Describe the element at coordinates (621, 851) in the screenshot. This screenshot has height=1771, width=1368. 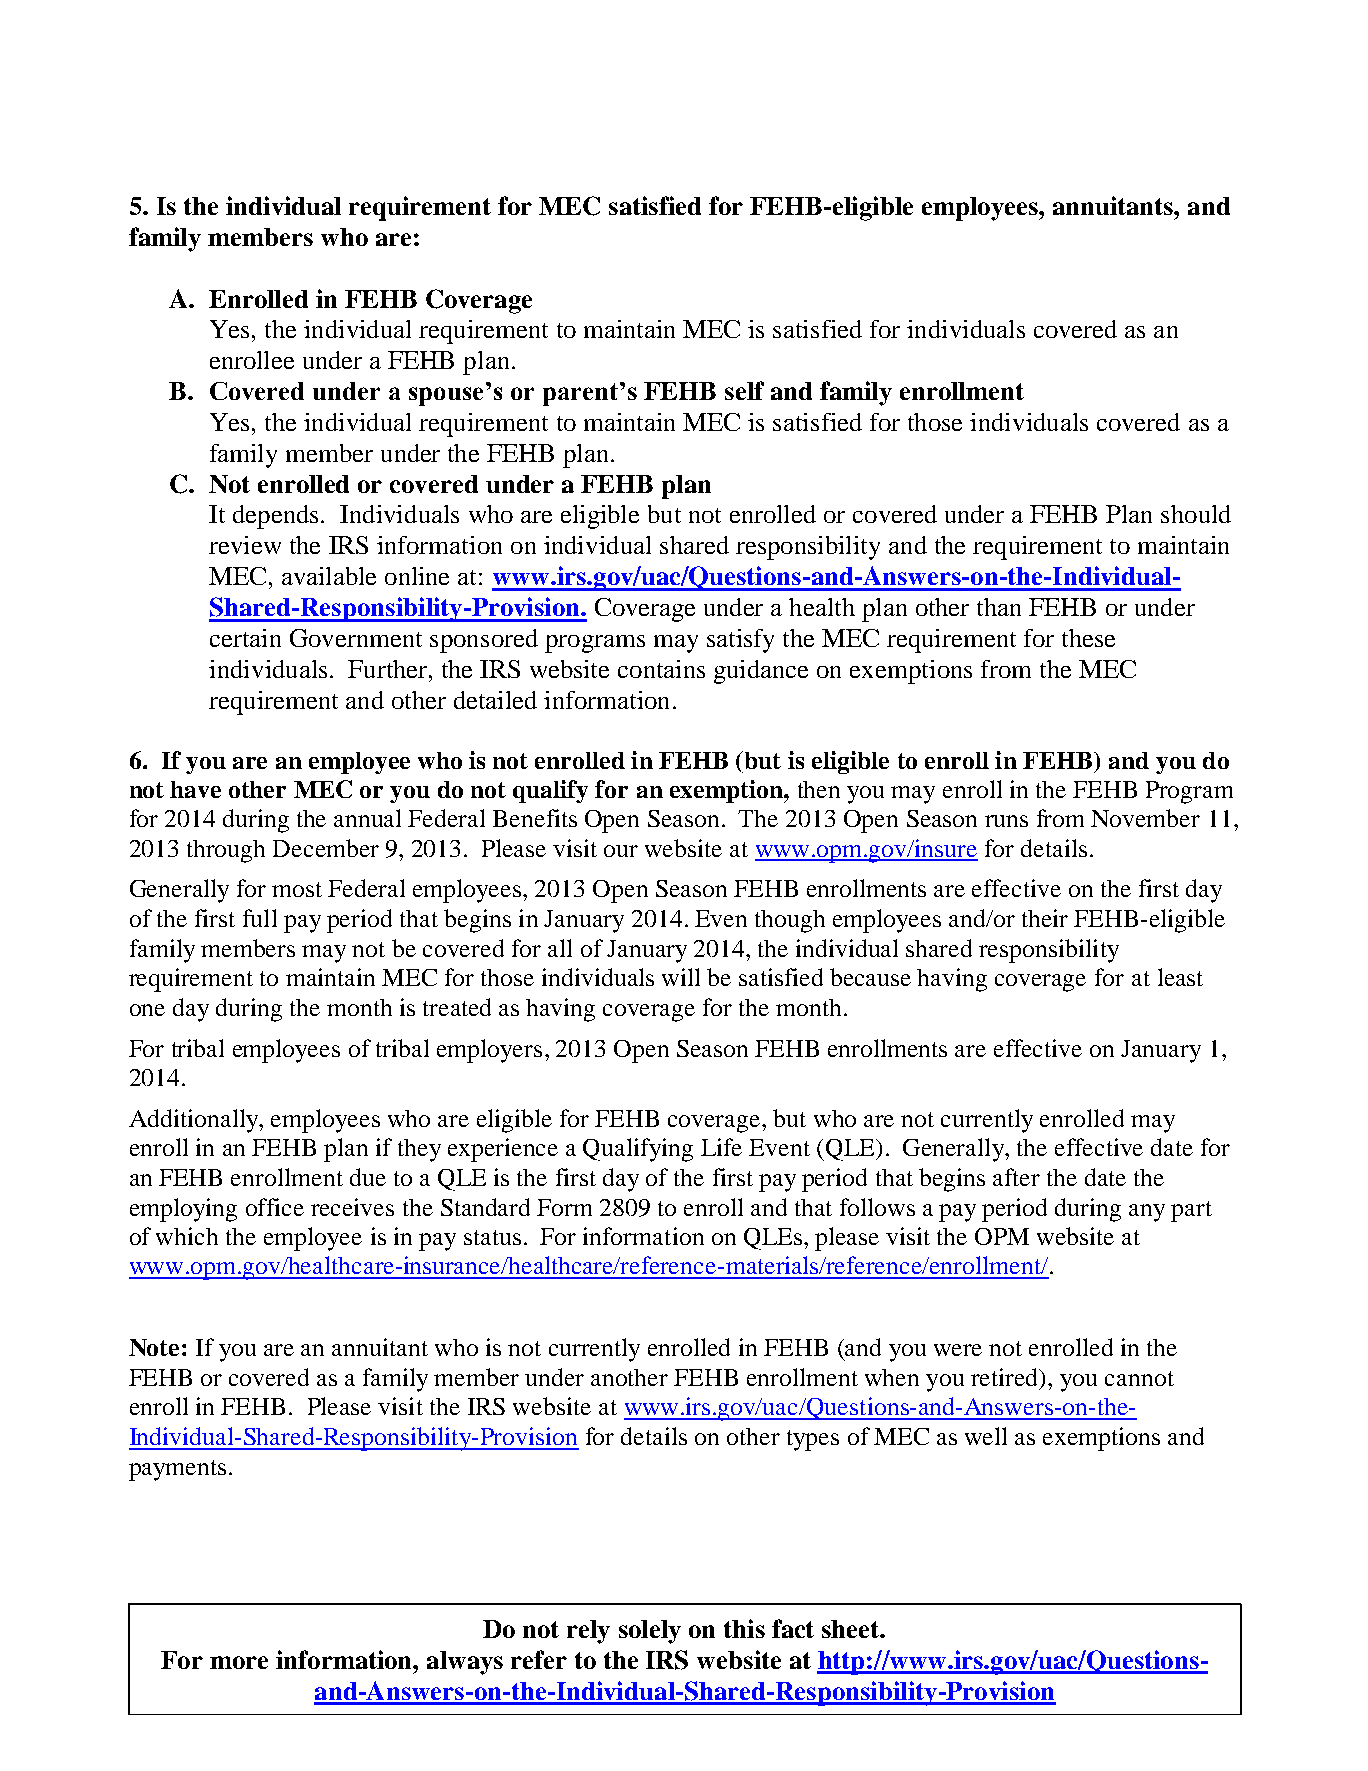
I see `our` at that location.
